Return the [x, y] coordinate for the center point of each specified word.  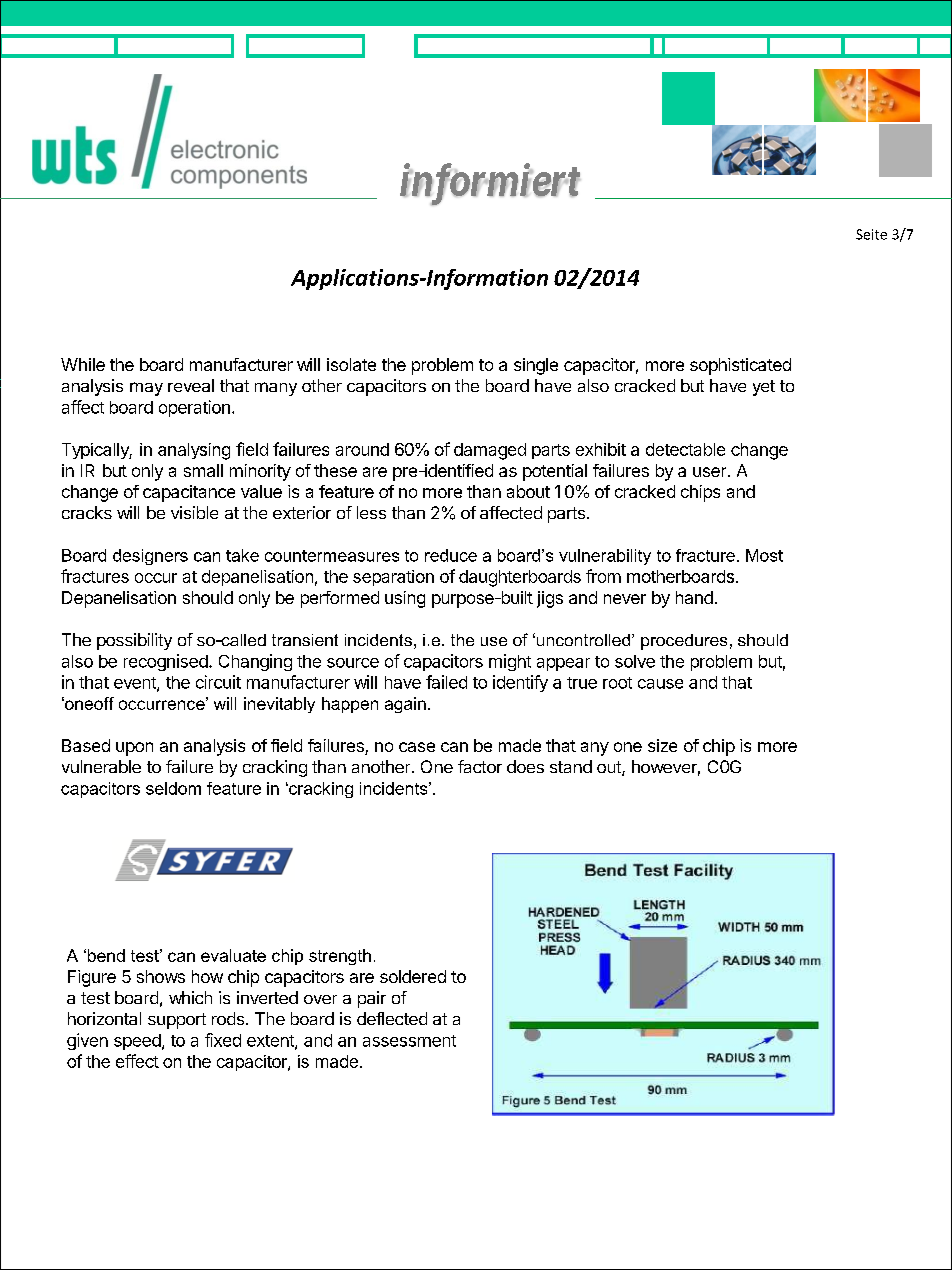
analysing [194, 451]
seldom [173, 788]
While [83, 364]
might [510, 662]
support [177, 1021]
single [536, 366]
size [662, 745]
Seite [871, 234]
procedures [684, 642]
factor [480, 766]
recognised [166, 662]
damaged [490, 451]
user [711, 472]
